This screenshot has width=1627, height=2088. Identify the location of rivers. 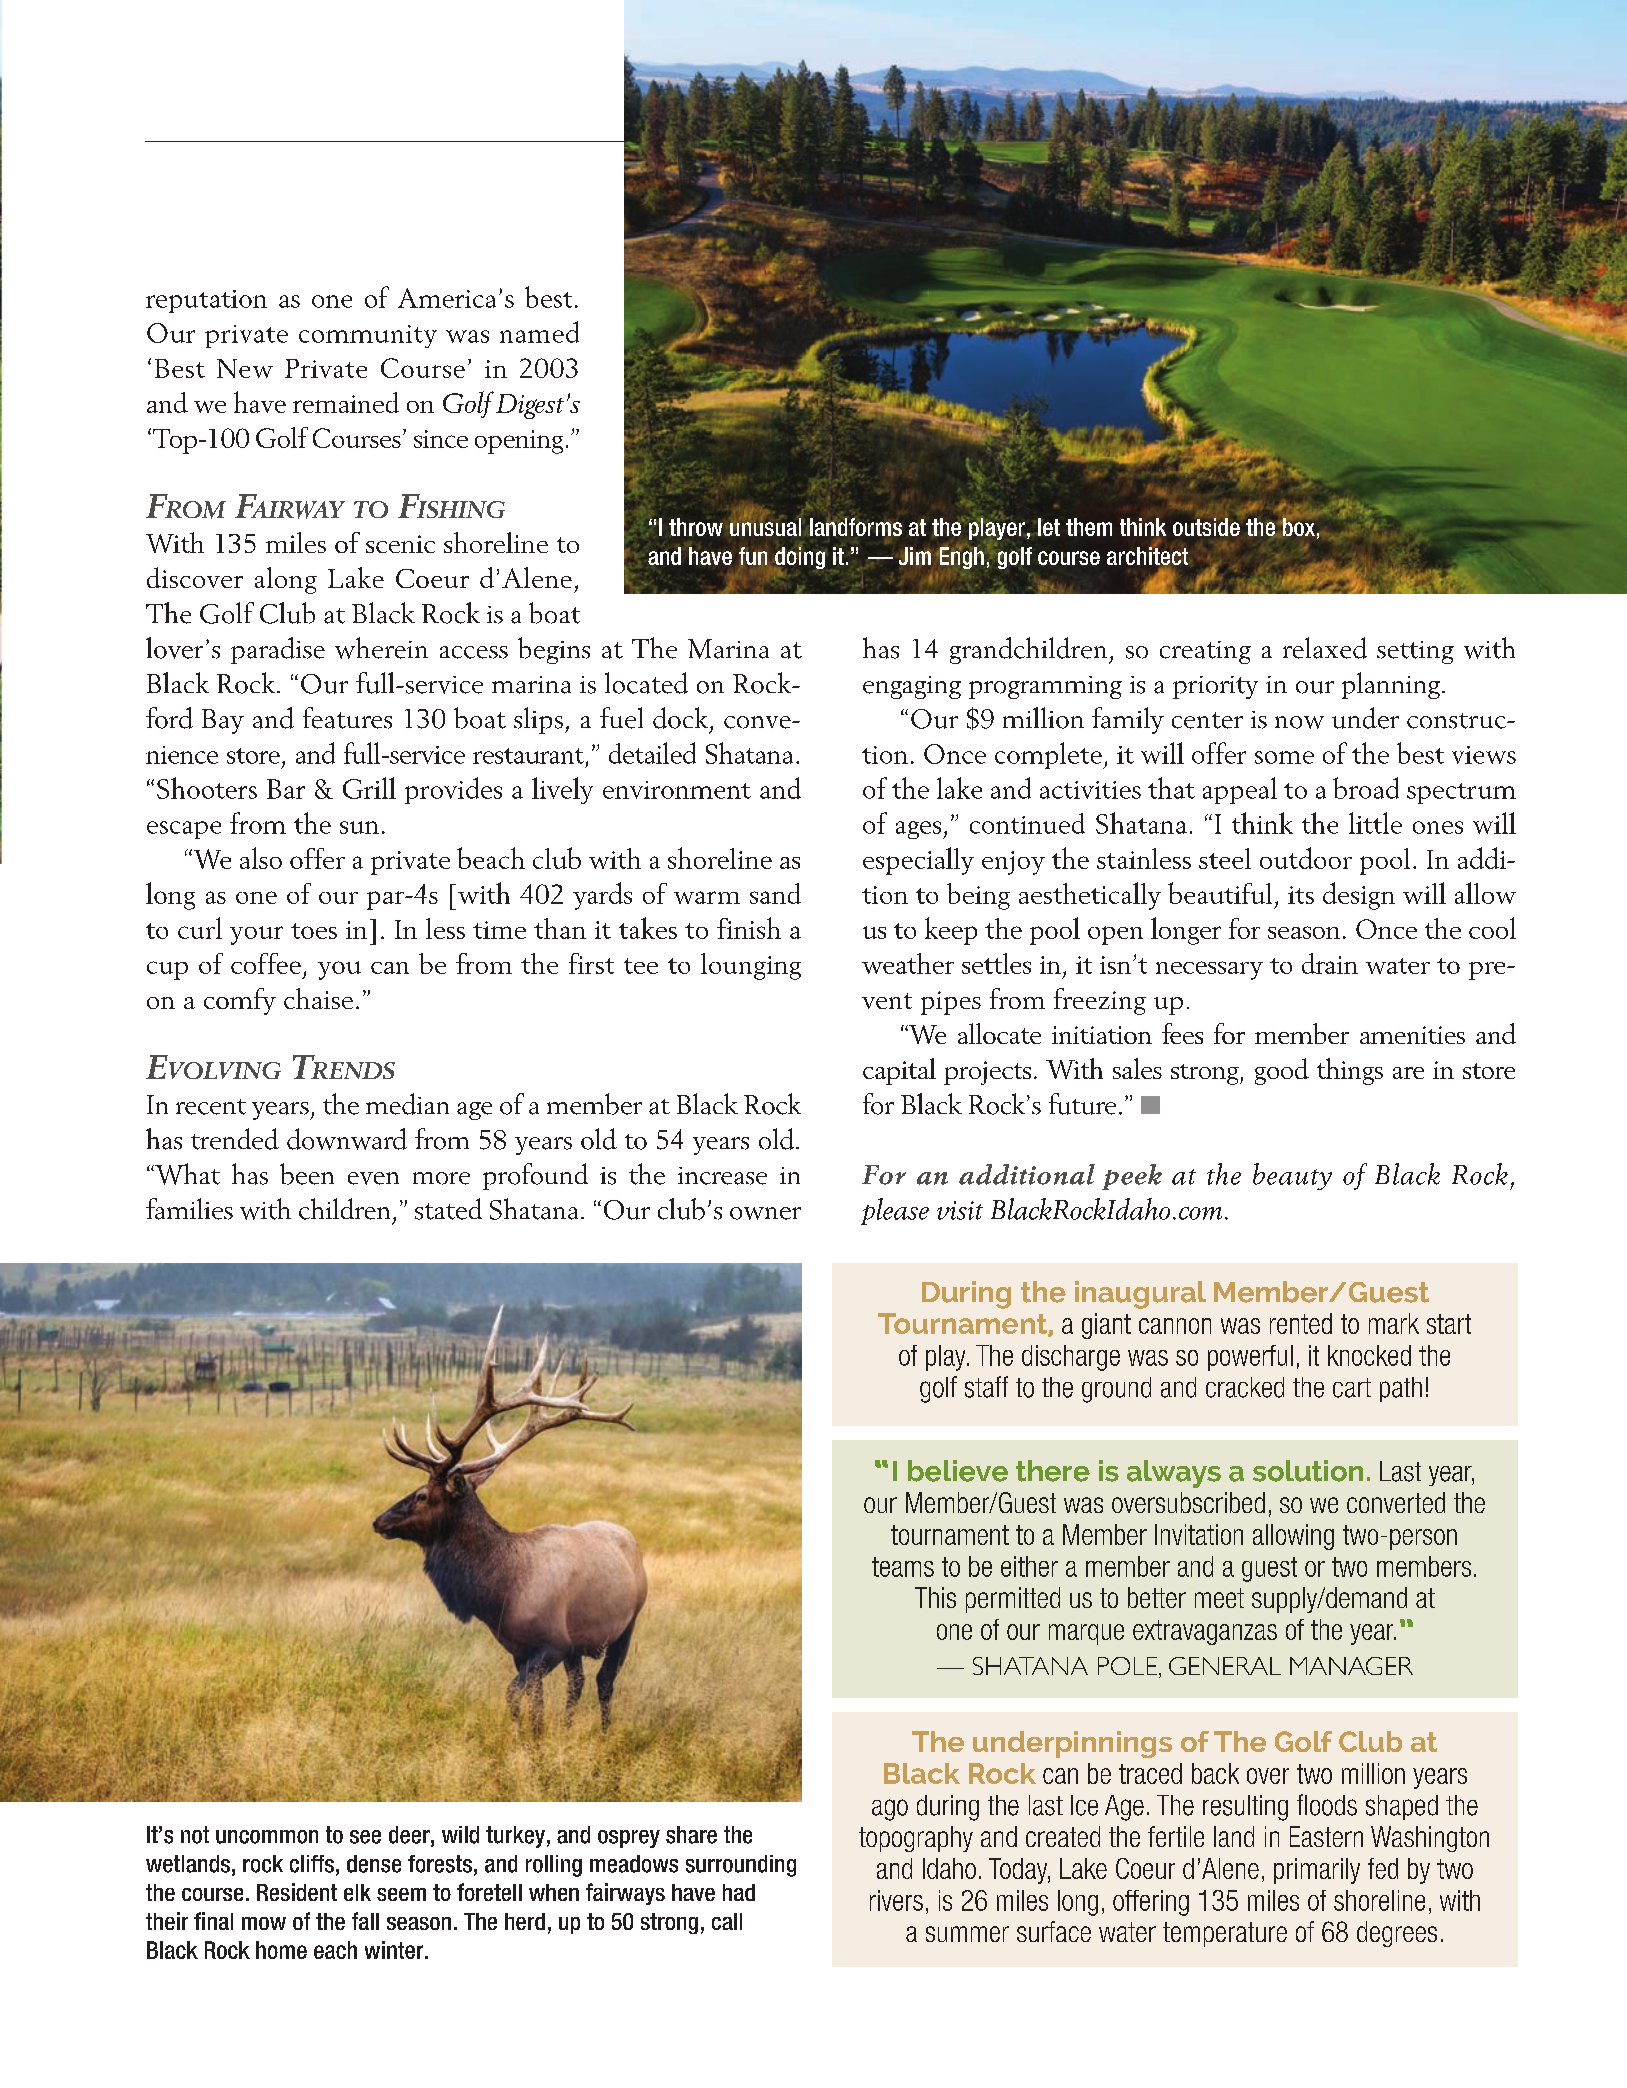
(896, 1900).
